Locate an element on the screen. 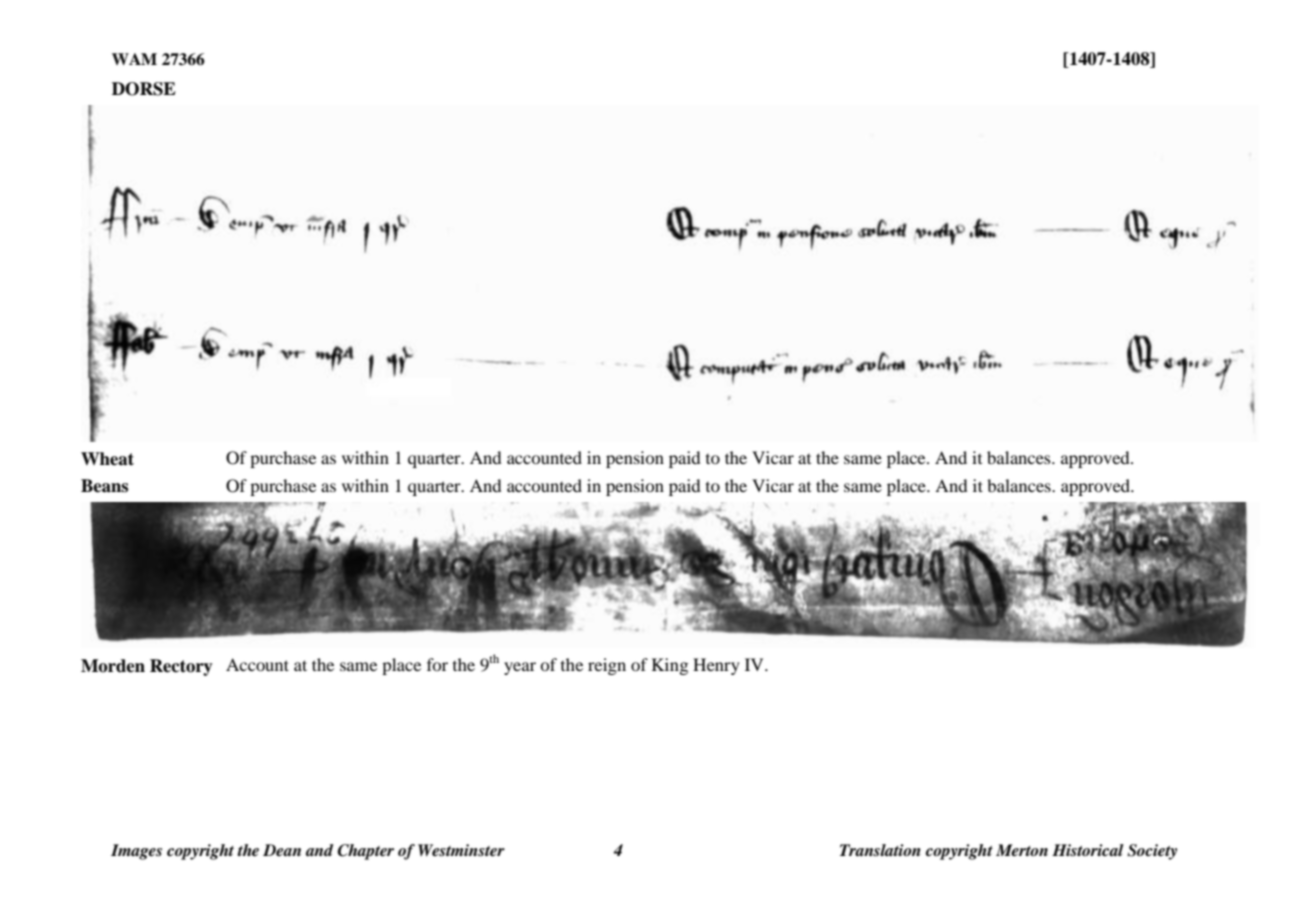 This screenshot has width=1308, height=924. Westminster is located at coordinates (461, 850).
